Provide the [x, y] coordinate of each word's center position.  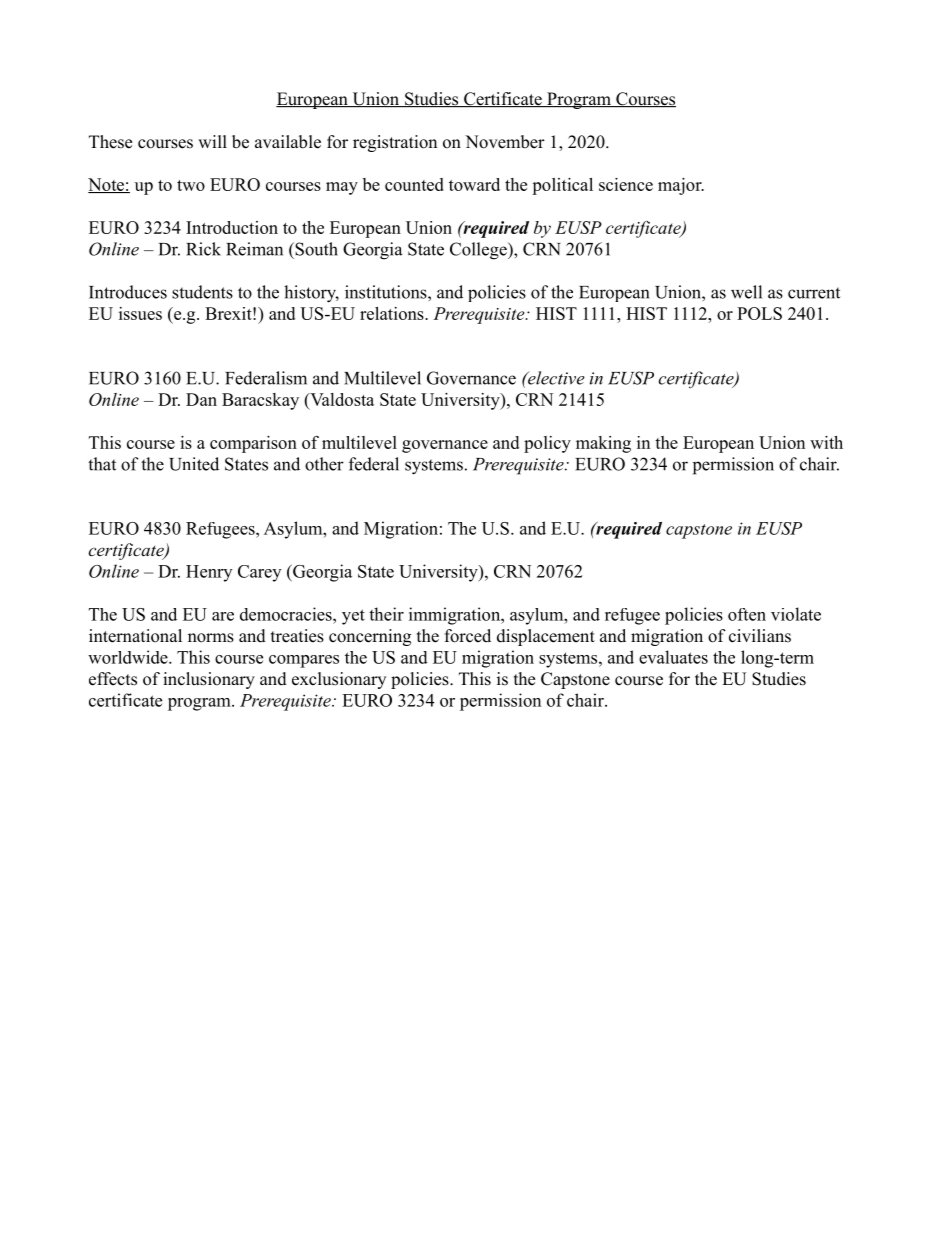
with [826, 442]
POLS [759, 313]
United [194, 464]
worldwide [129, 657]
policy [547, 444]
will [212, 141]
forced [468, 636]
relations [393, 313]
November [505, 142]
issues [140, 313]
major [681, 186]
